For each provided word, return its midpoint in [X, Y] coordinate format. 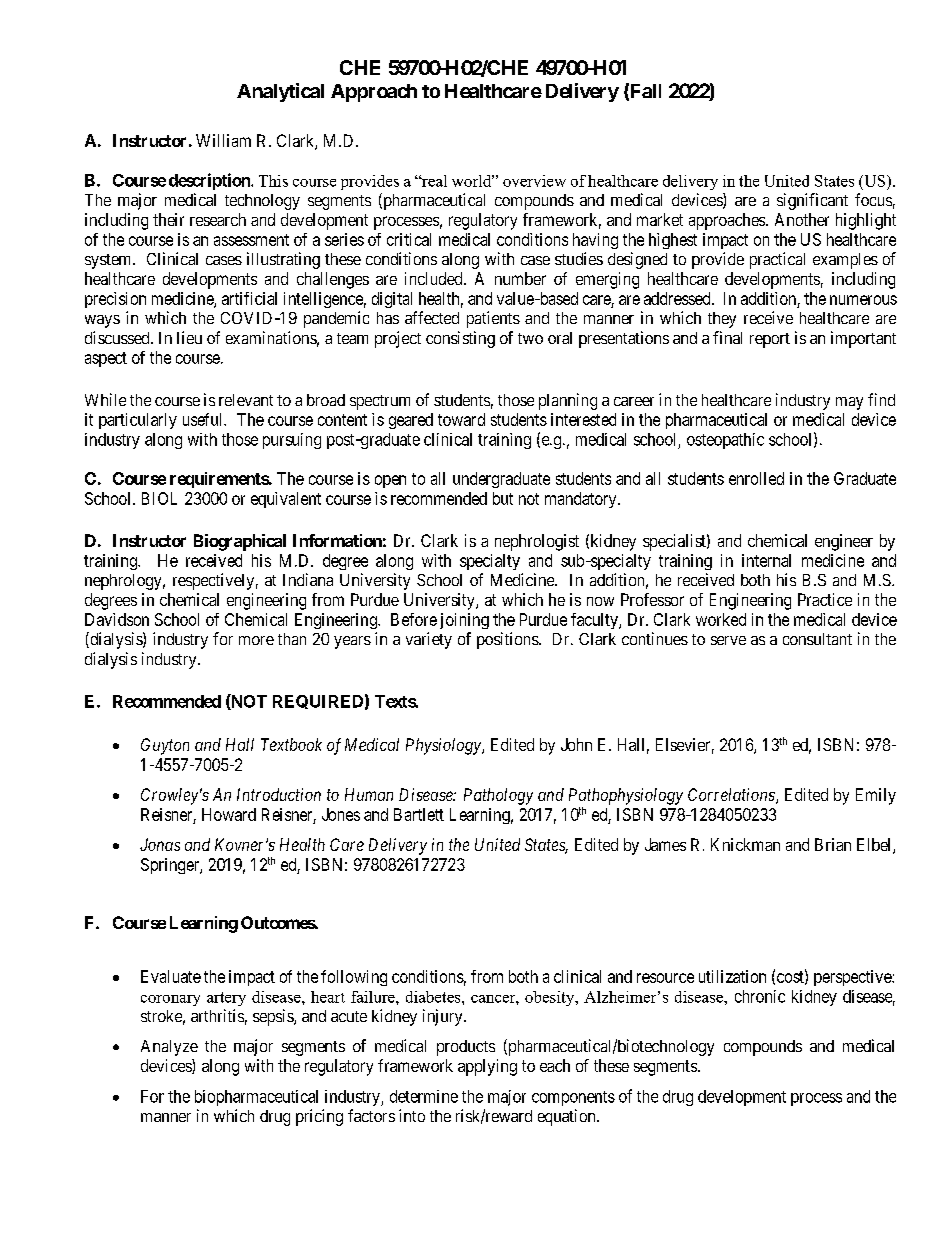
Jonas [160, 844]
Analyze [169, 1048]
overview [534, 181]
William [223, 140]
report [770, 340]
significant [812, 201]
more [256, 640]
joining [464, 621]
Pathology [498, 796]
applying [487, 1067]
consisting [460, 339]
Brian [833, 844]
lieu [189, 337]
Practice [825, 599]
